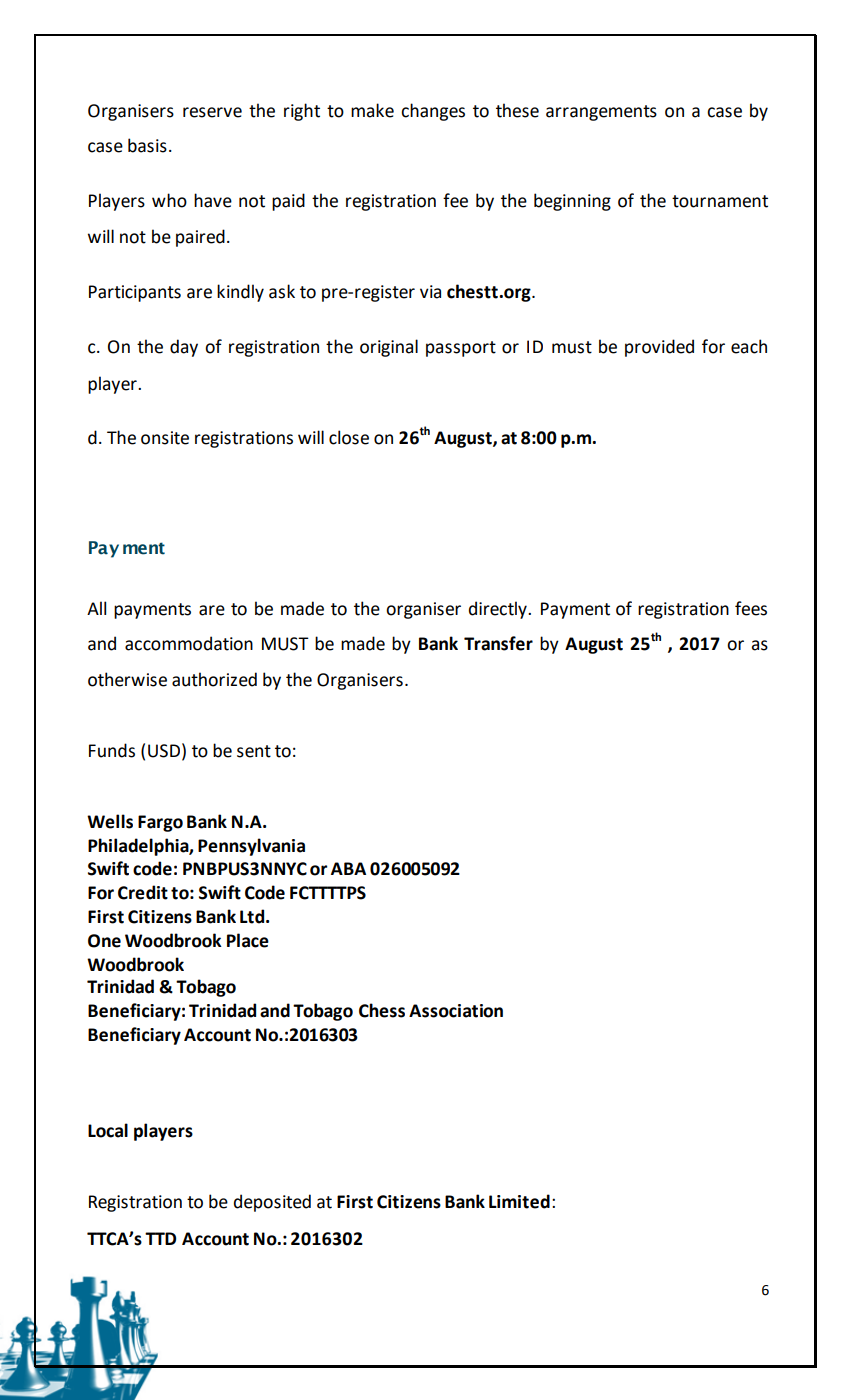 The image size is (849, 1400). What do you see at coordinates (601, 113) in the screenshot?
I see `arrangements` at bounding box center [601, 113].
